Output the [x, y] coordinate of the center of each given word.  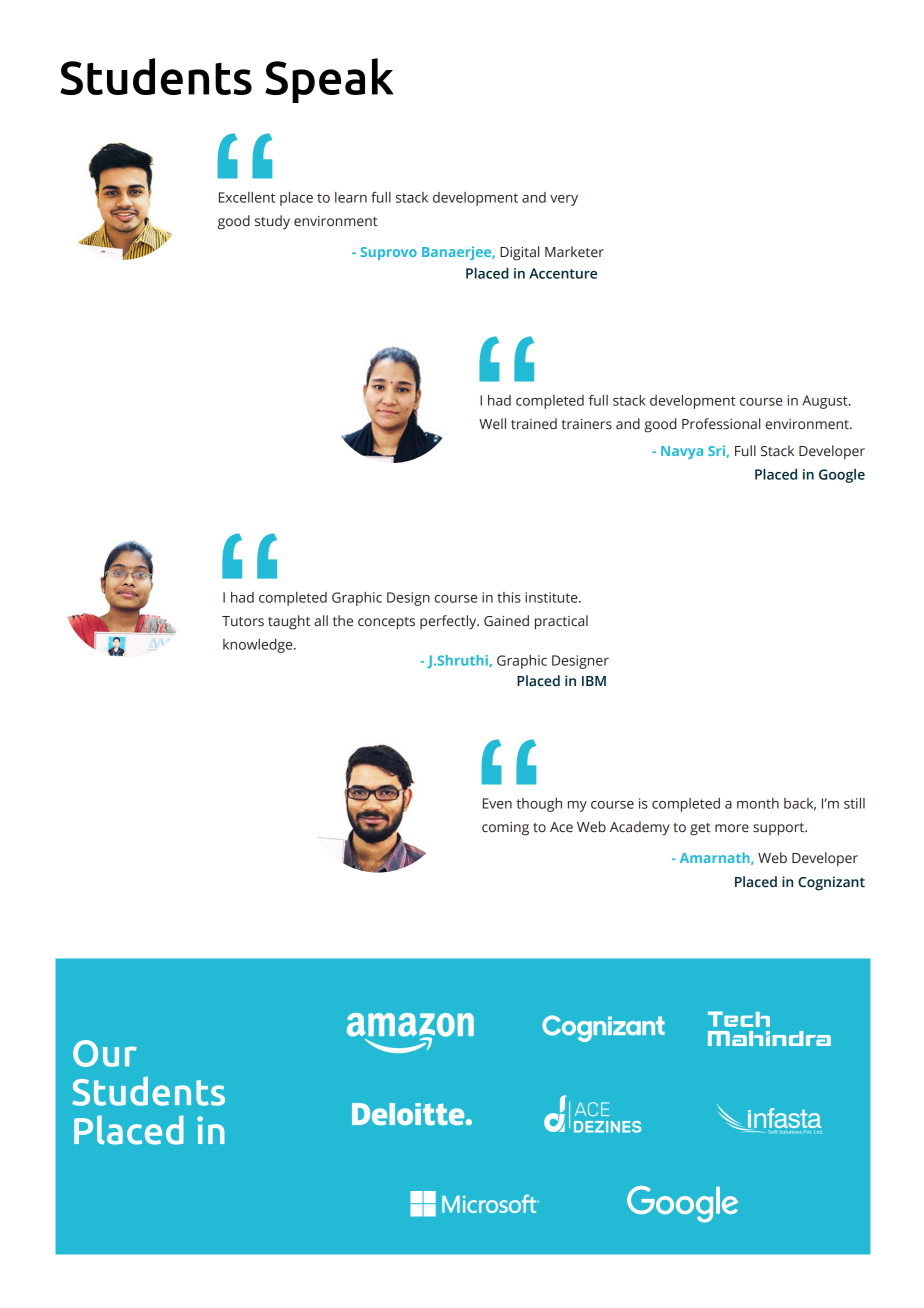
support [780, 829]
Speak [329, 80]
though [539, 805]
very [564, 200]
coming [505, 829]
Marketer [574, 252]
